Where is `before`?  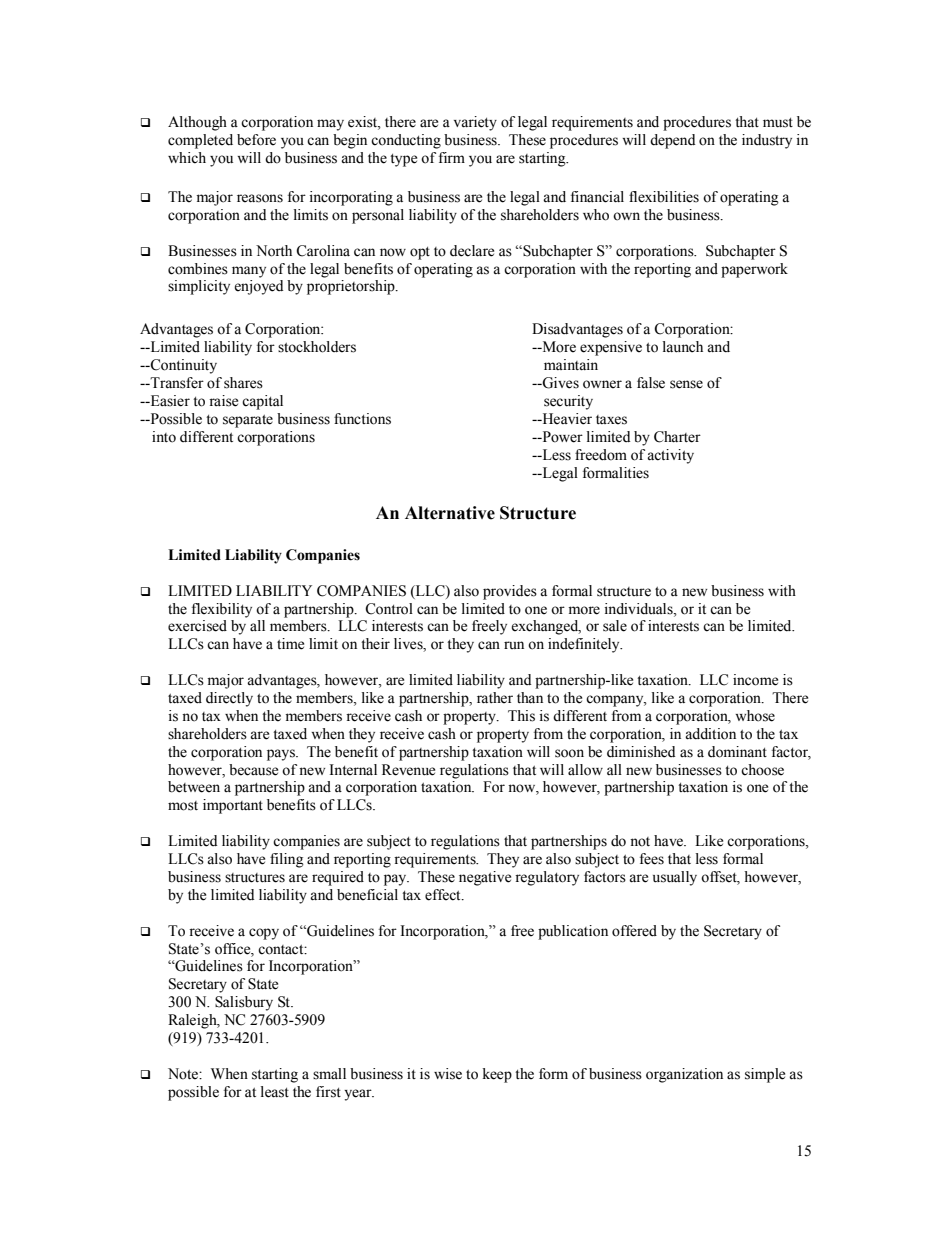 before is located at coordinates (256, 140).
